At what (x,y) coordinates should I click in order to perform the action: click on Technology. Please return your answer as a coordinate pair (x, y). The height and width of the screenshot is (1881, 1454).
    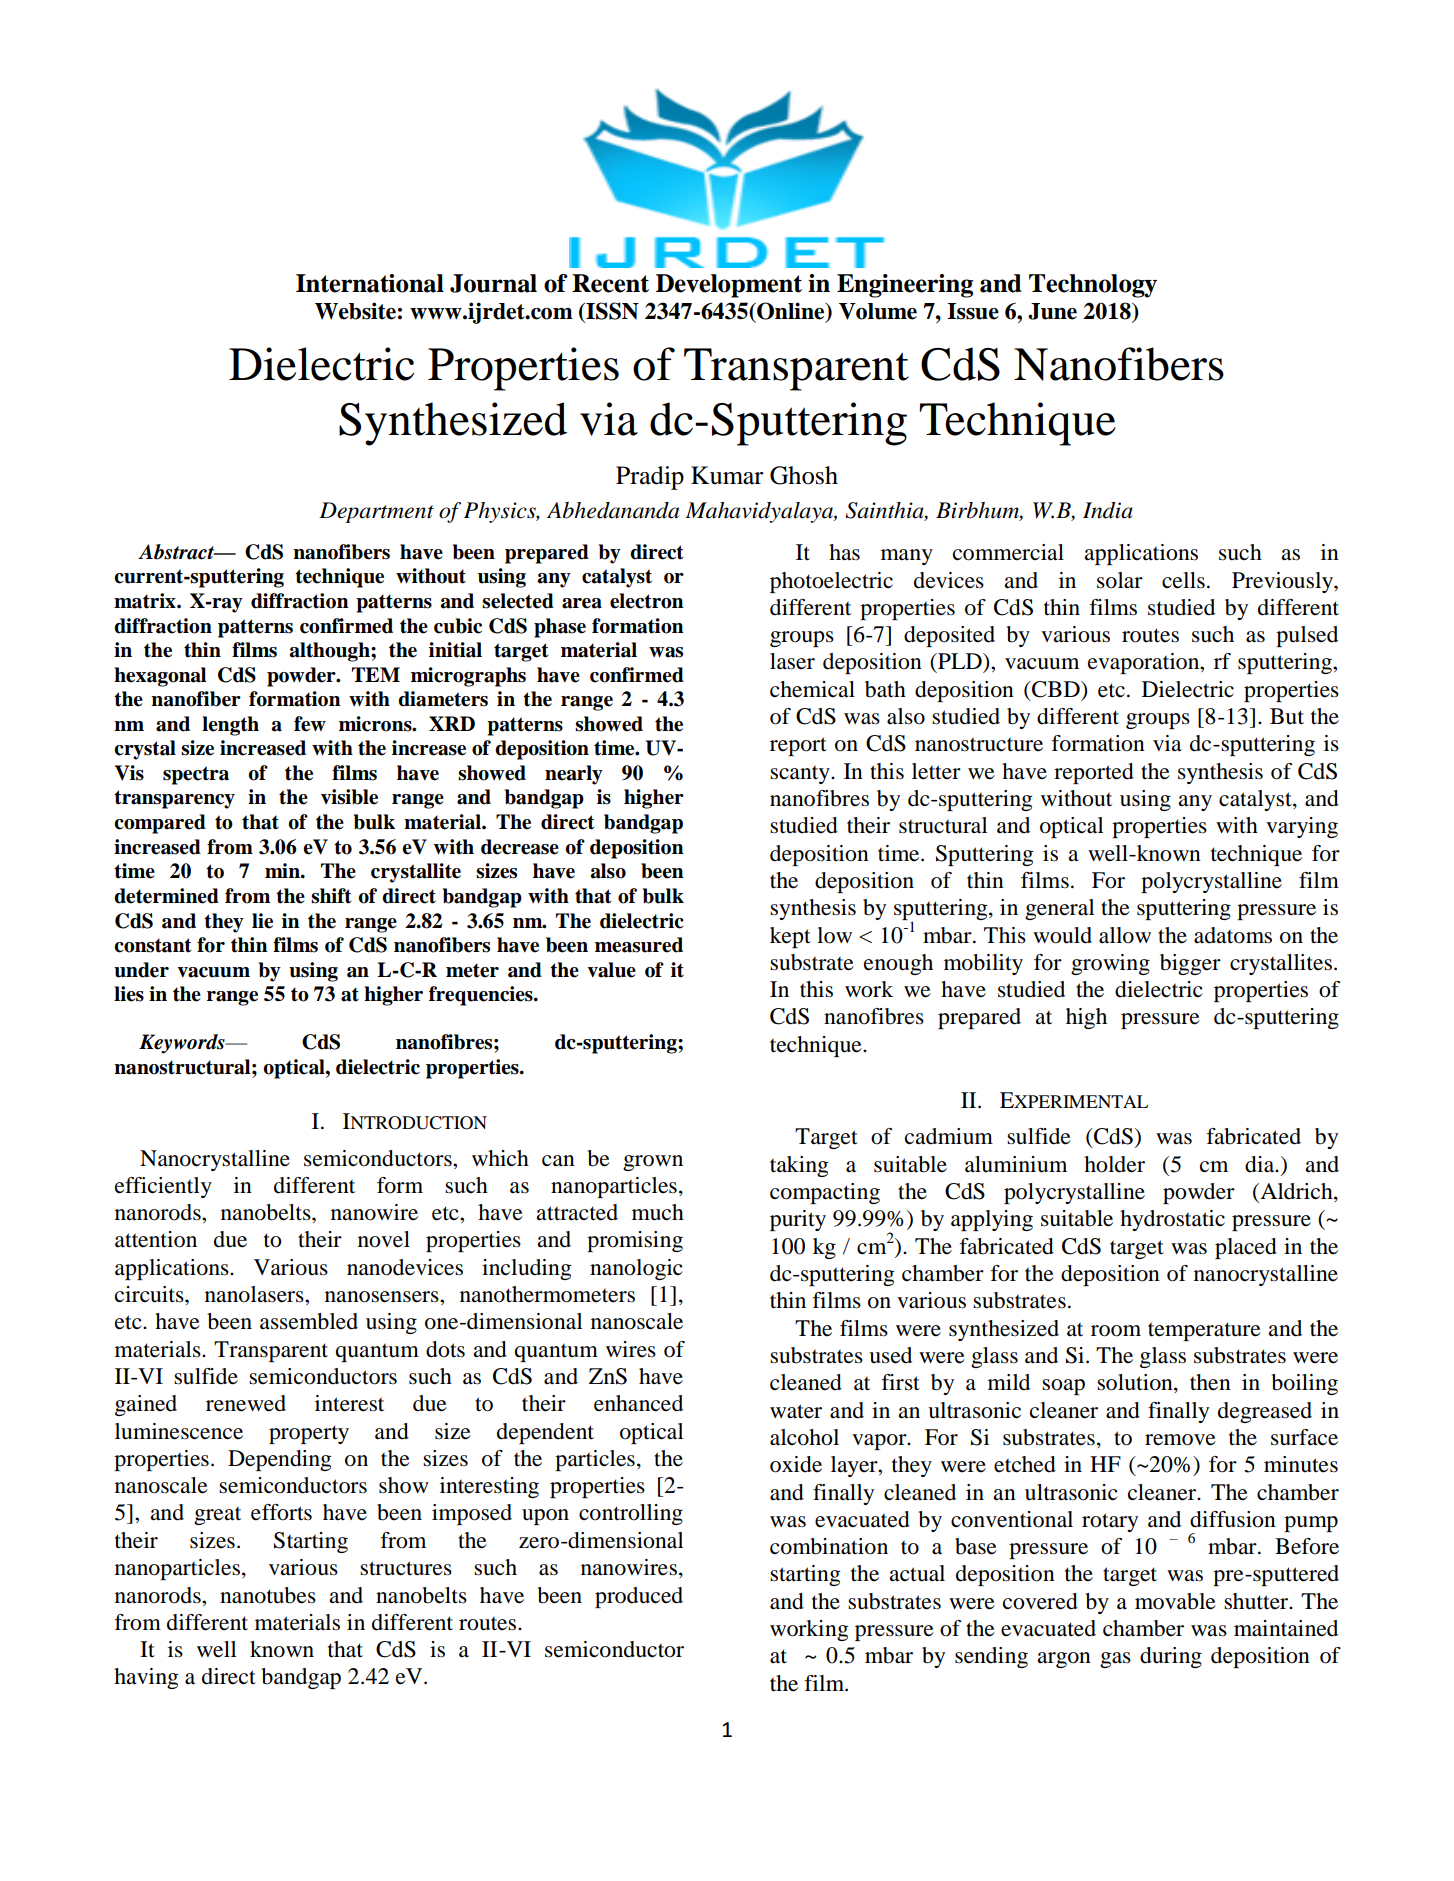
    Looking at the image, I should click on (1093, 286).
